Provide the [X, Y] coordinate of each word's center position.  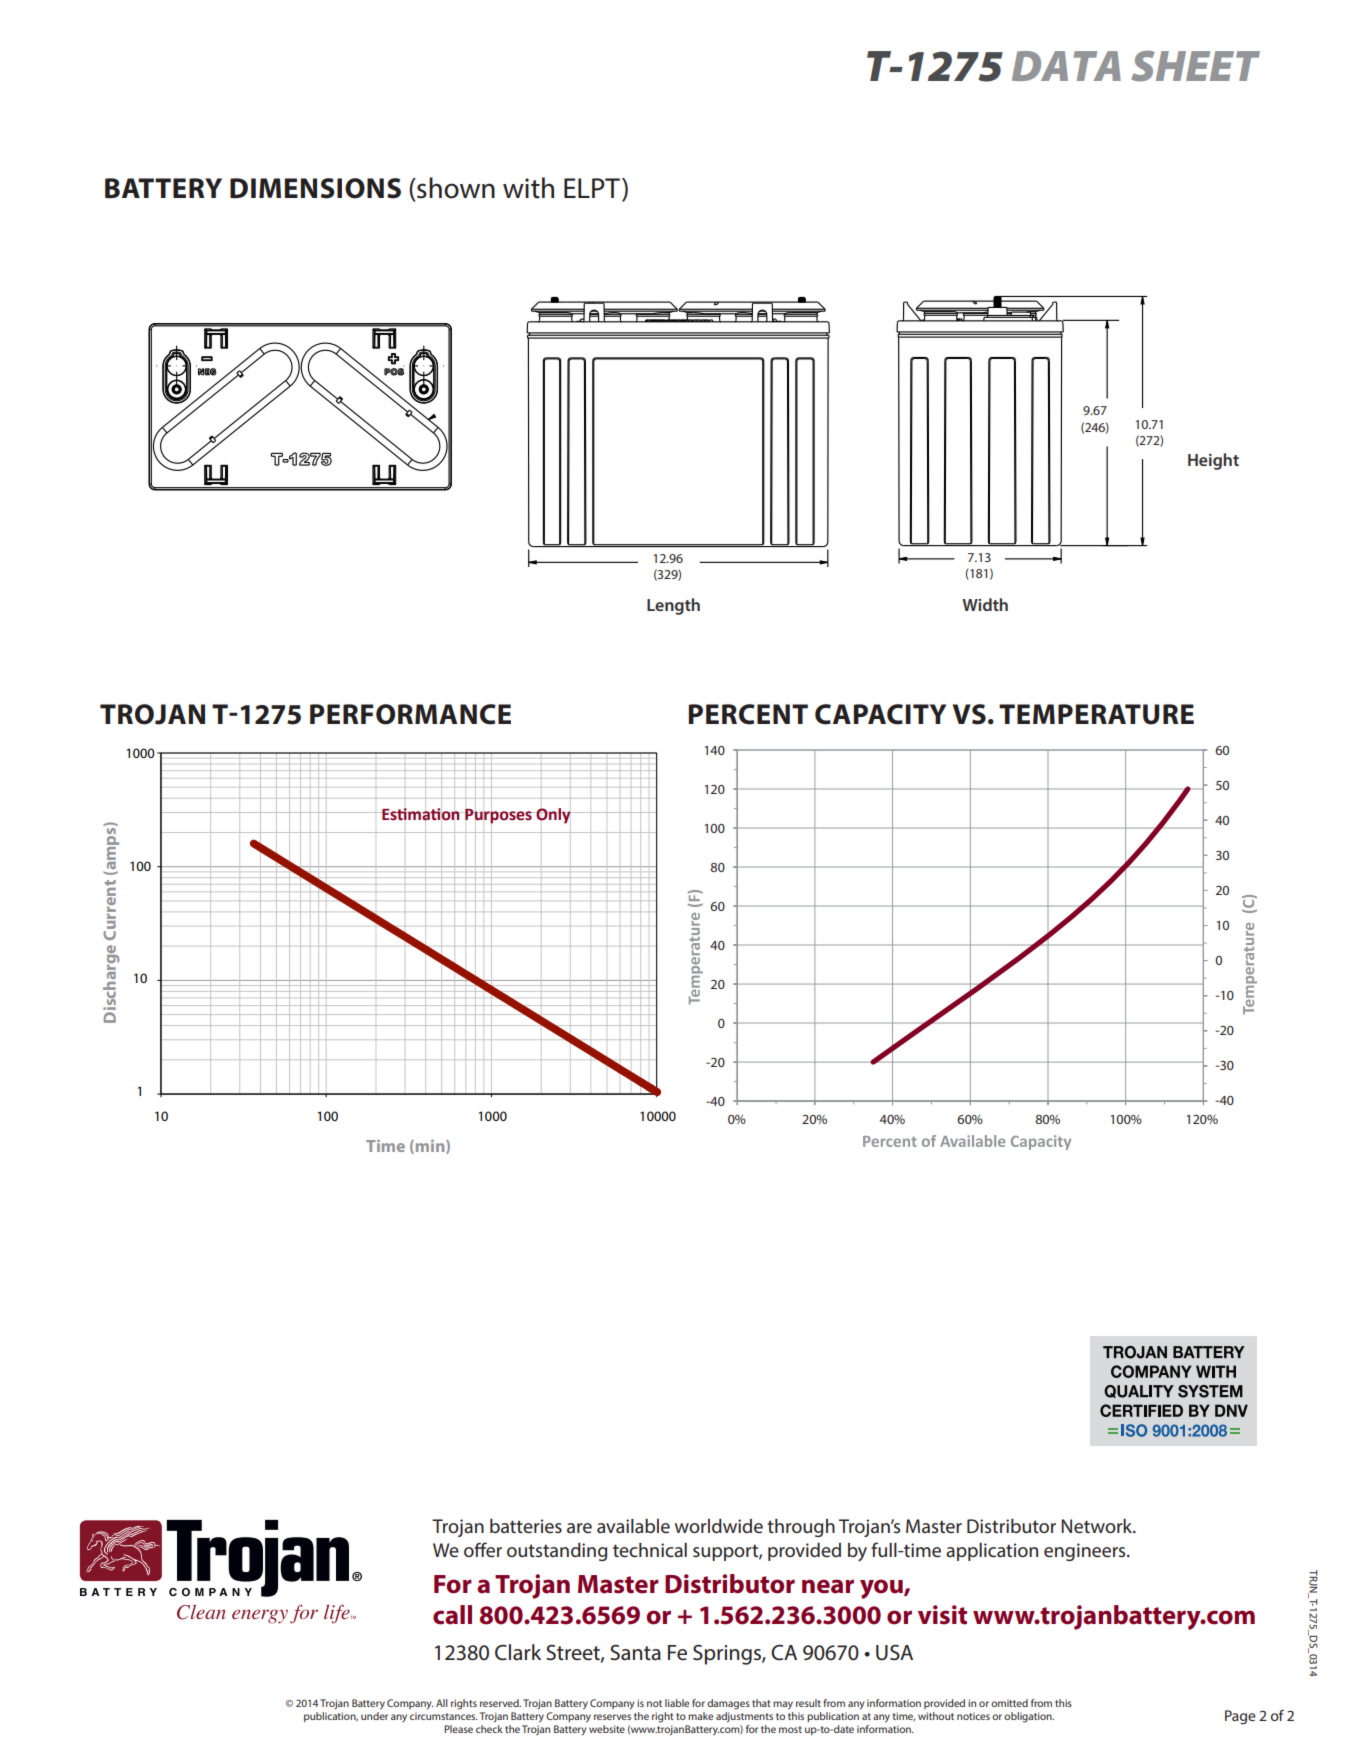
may [783, 1705]
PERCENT [748, 714]
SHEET [1195, 66]
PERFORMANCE [410, 714]
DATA [1066, 66]
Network [1098, 1526]
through [801, 1528]
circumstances [444, 1716]
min [430, 1146]
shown [455, 188]
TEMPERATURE [1096, 714]
